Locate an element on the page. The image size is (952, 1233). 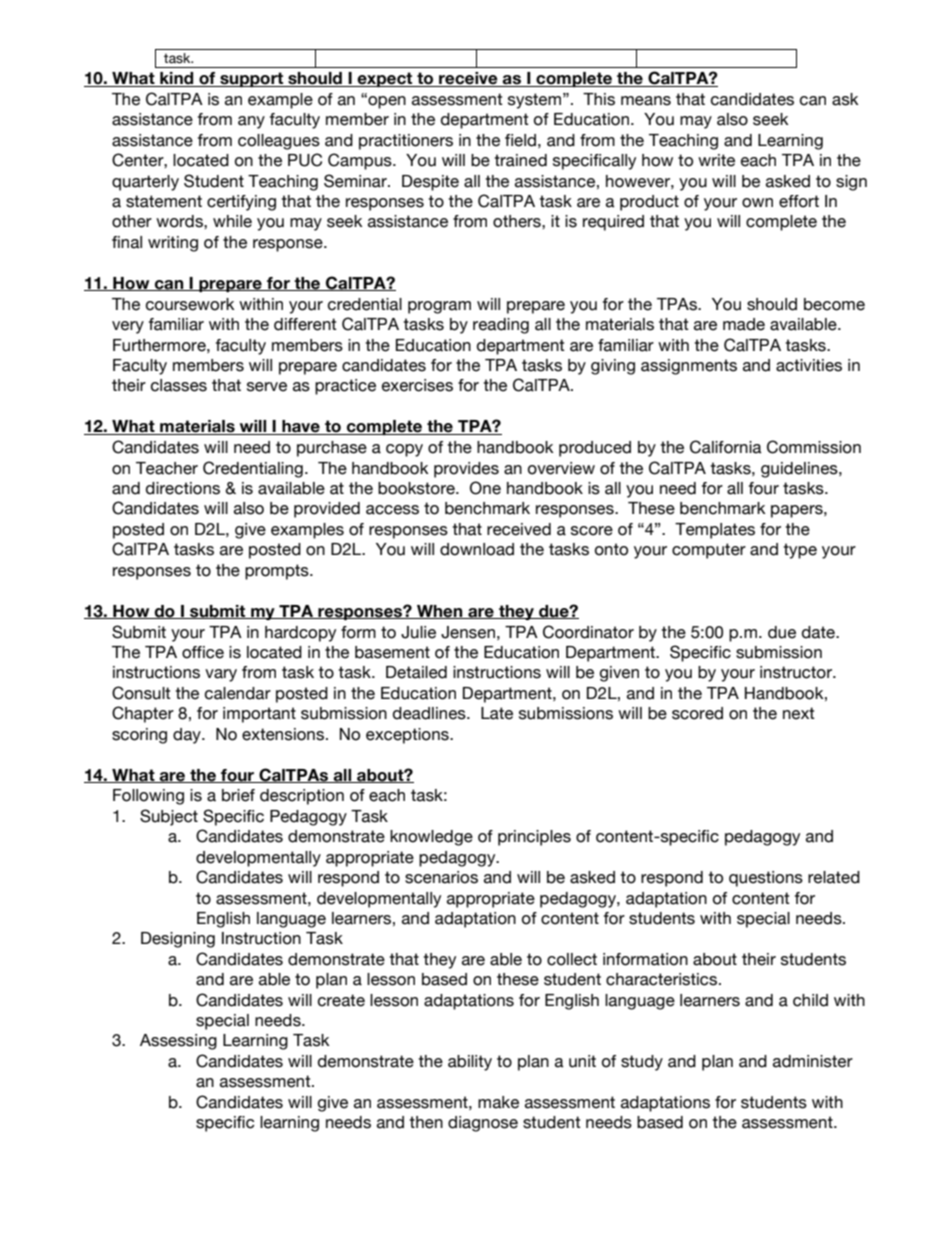
office is located at coordinates (203, 652).
